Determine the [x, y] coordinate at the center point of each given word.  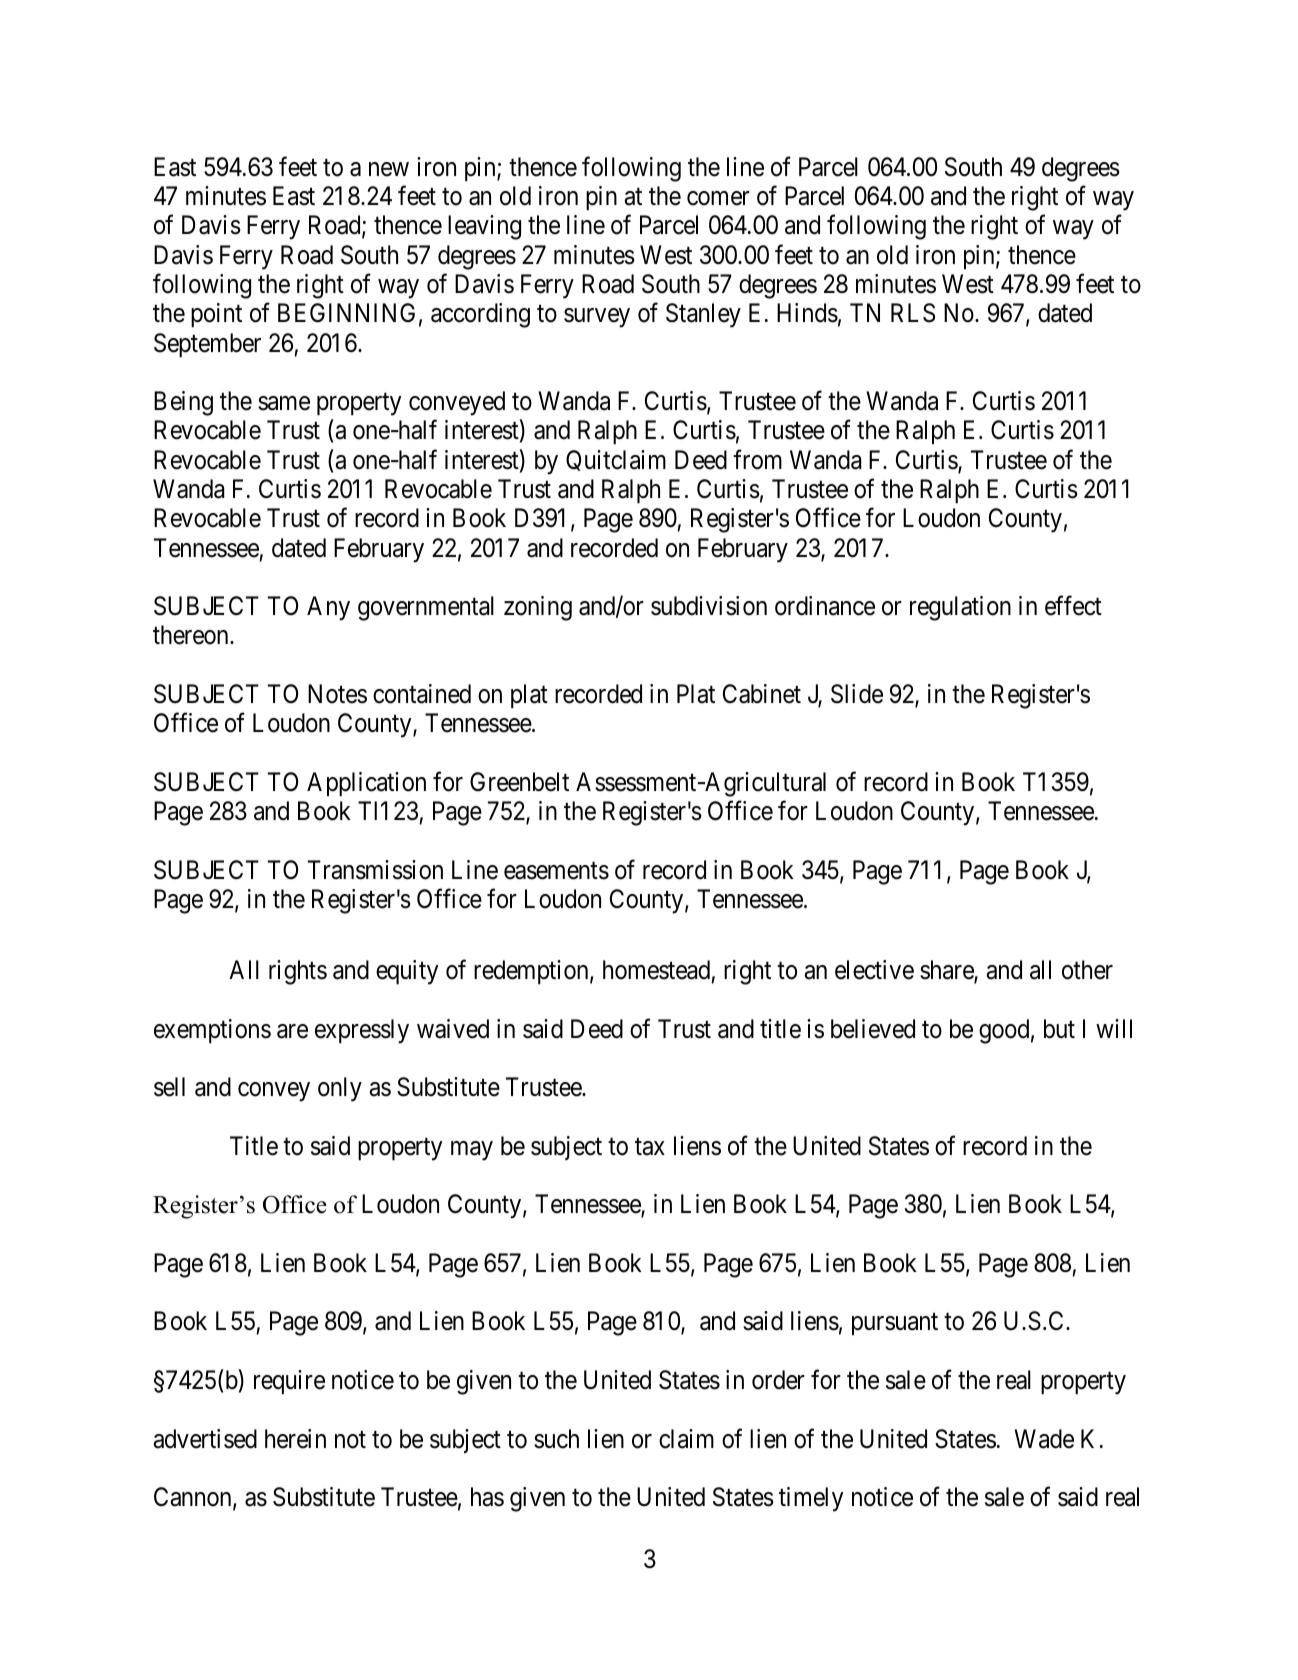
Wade [1044, 1439]
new [389, 169]
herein [295, 1439]
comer [718, 199]
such [556, 1439]
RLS [913, 313]
